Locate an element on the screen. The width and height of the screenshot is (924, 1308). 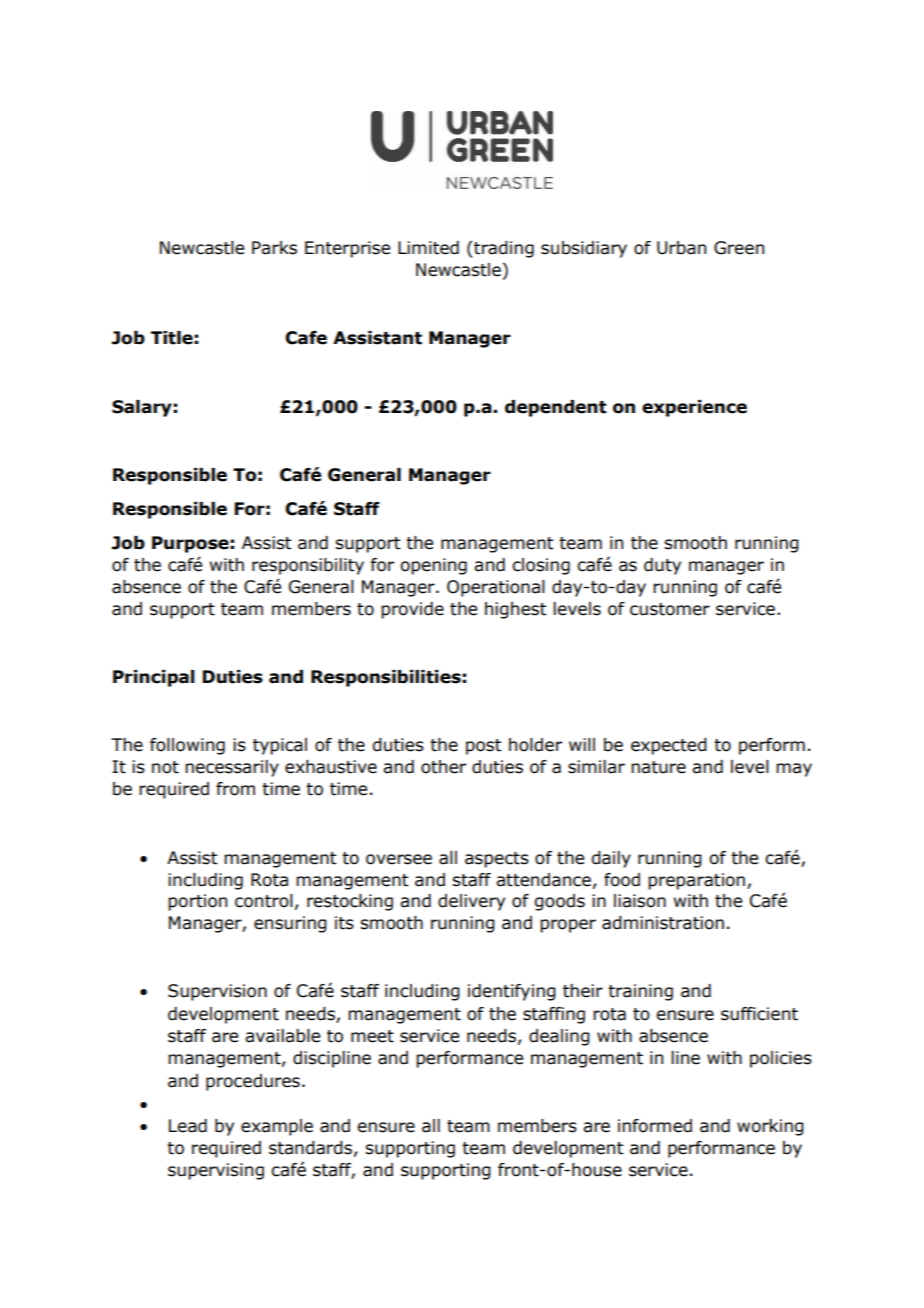
trading is located at coordinates (503, 249).
